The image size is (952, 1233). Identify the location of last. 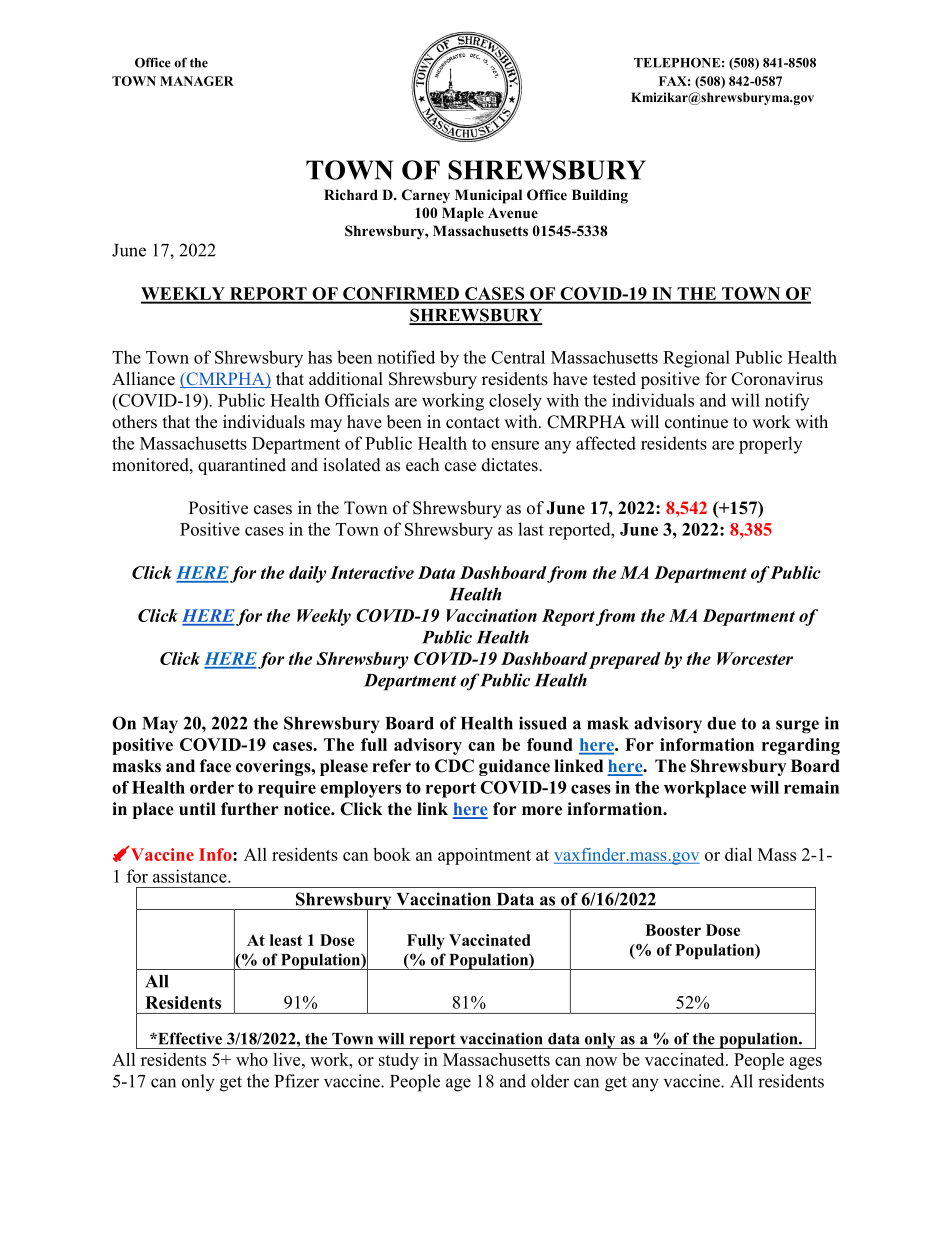
(531, 529).
